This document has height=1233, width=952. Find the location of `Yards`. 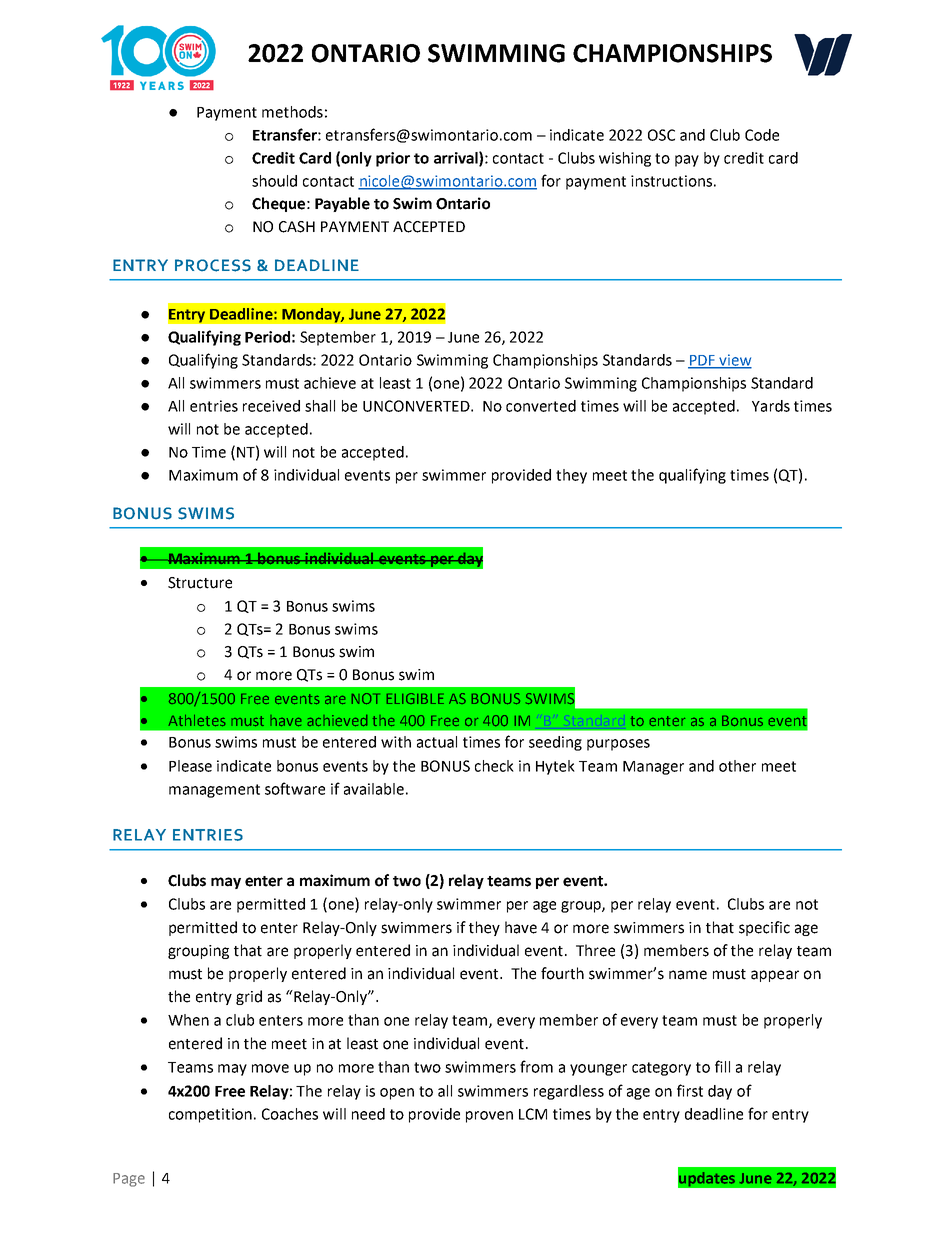

Yards is located at coordinates (771, 406).
